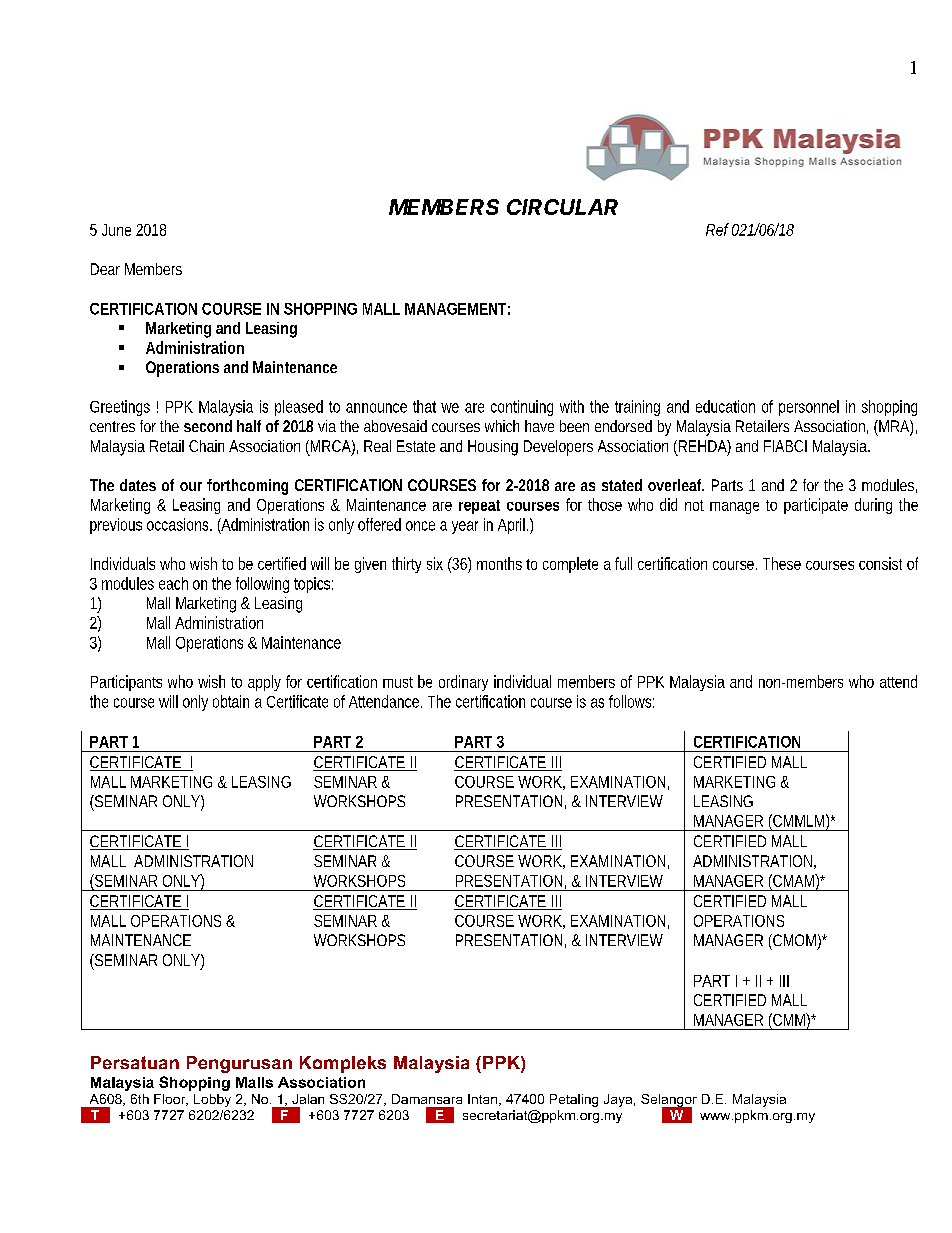 The image size is (952, 1233). Describe the element at coordinates (479, 507) in the document. I see `repeat` at that location.
